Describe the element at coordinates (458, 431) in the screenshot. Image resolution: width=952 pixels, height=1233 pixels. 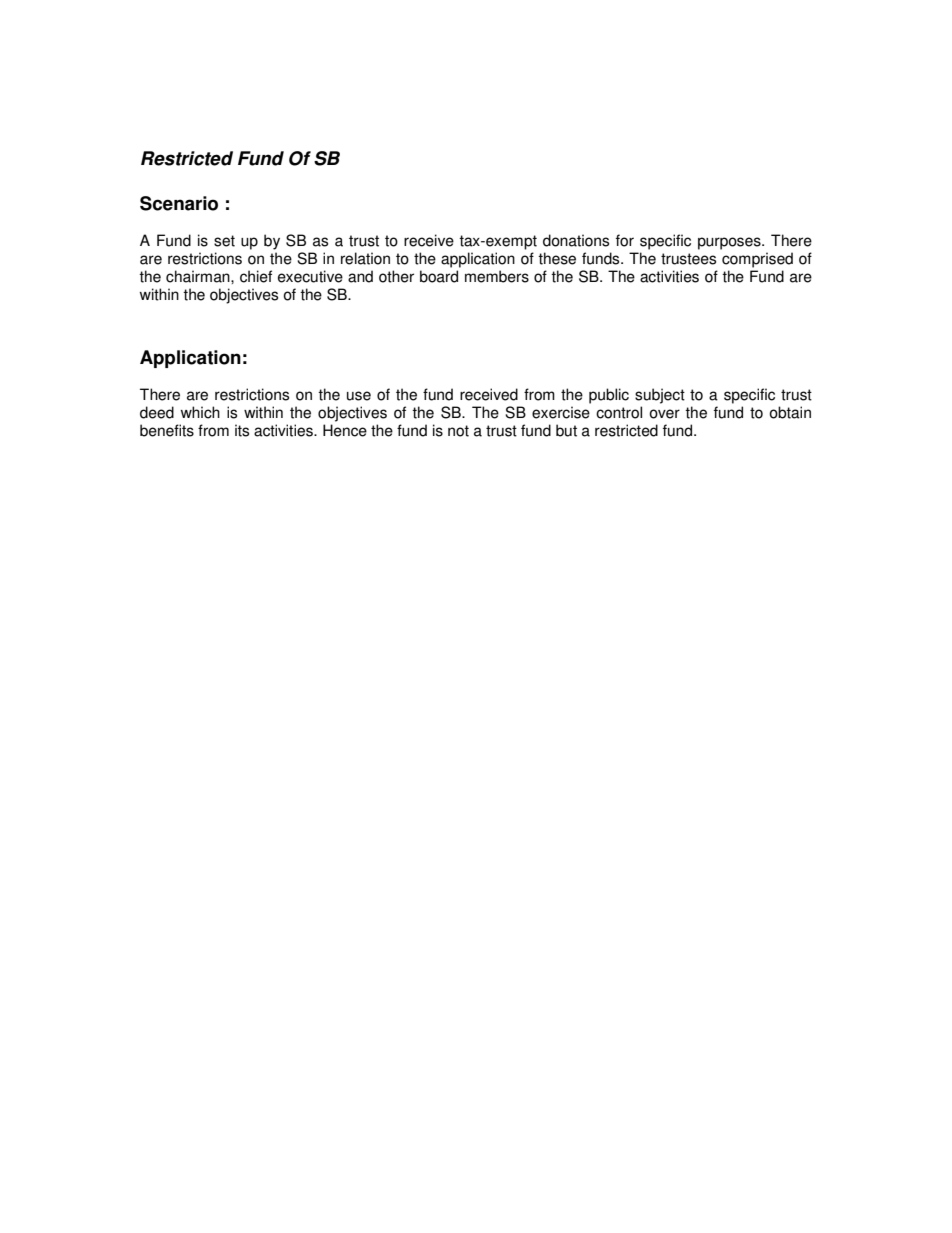
I see `not` at that location.
